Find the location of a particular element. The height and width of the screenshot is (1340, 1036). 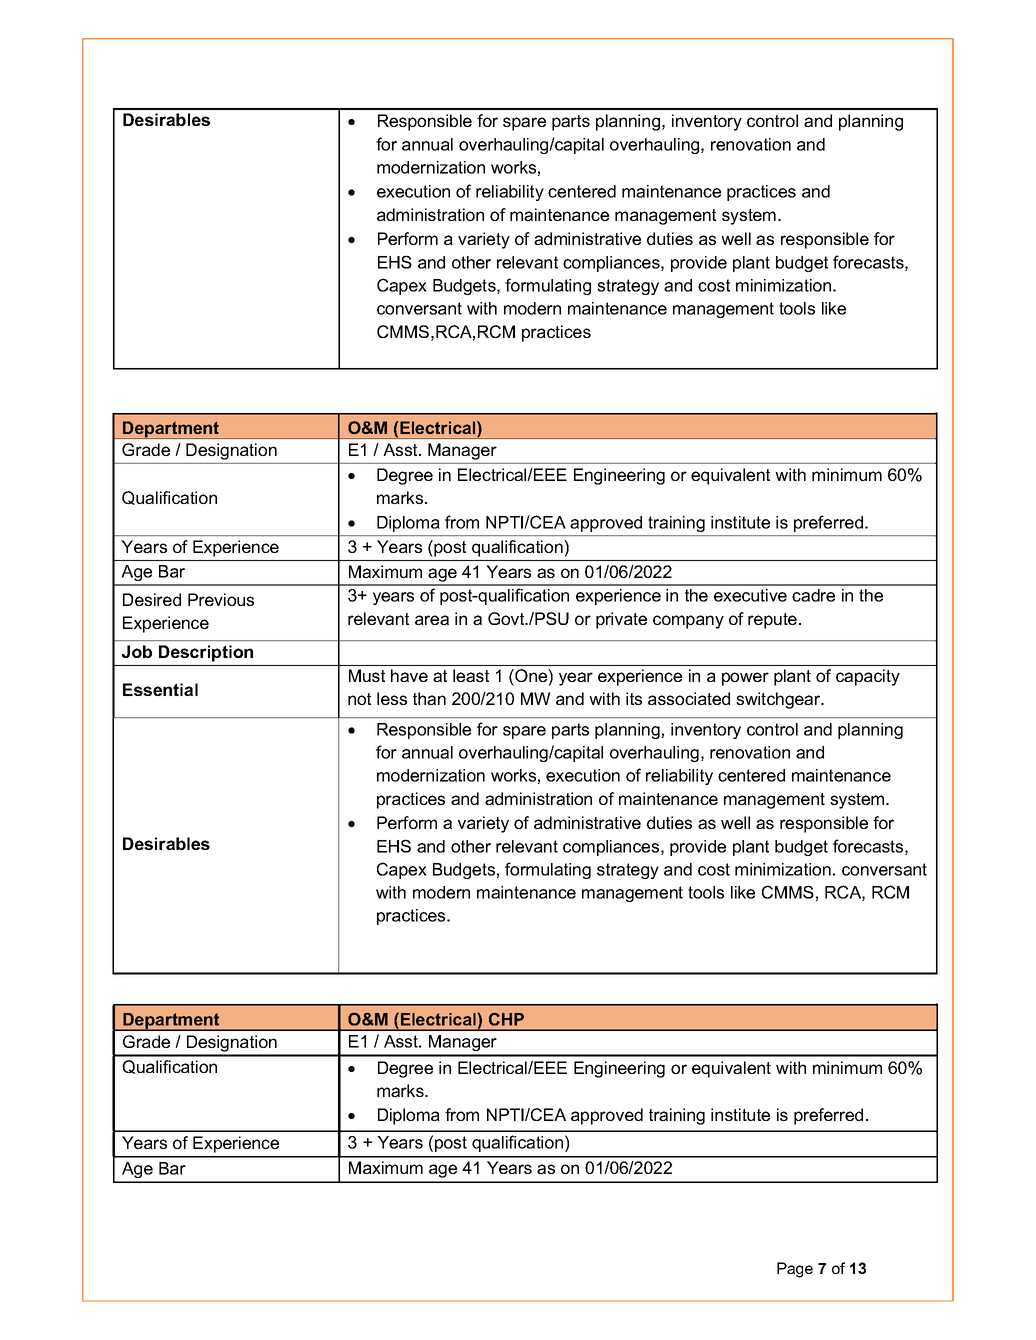

CHP is located at coordinates (506, 1020).
